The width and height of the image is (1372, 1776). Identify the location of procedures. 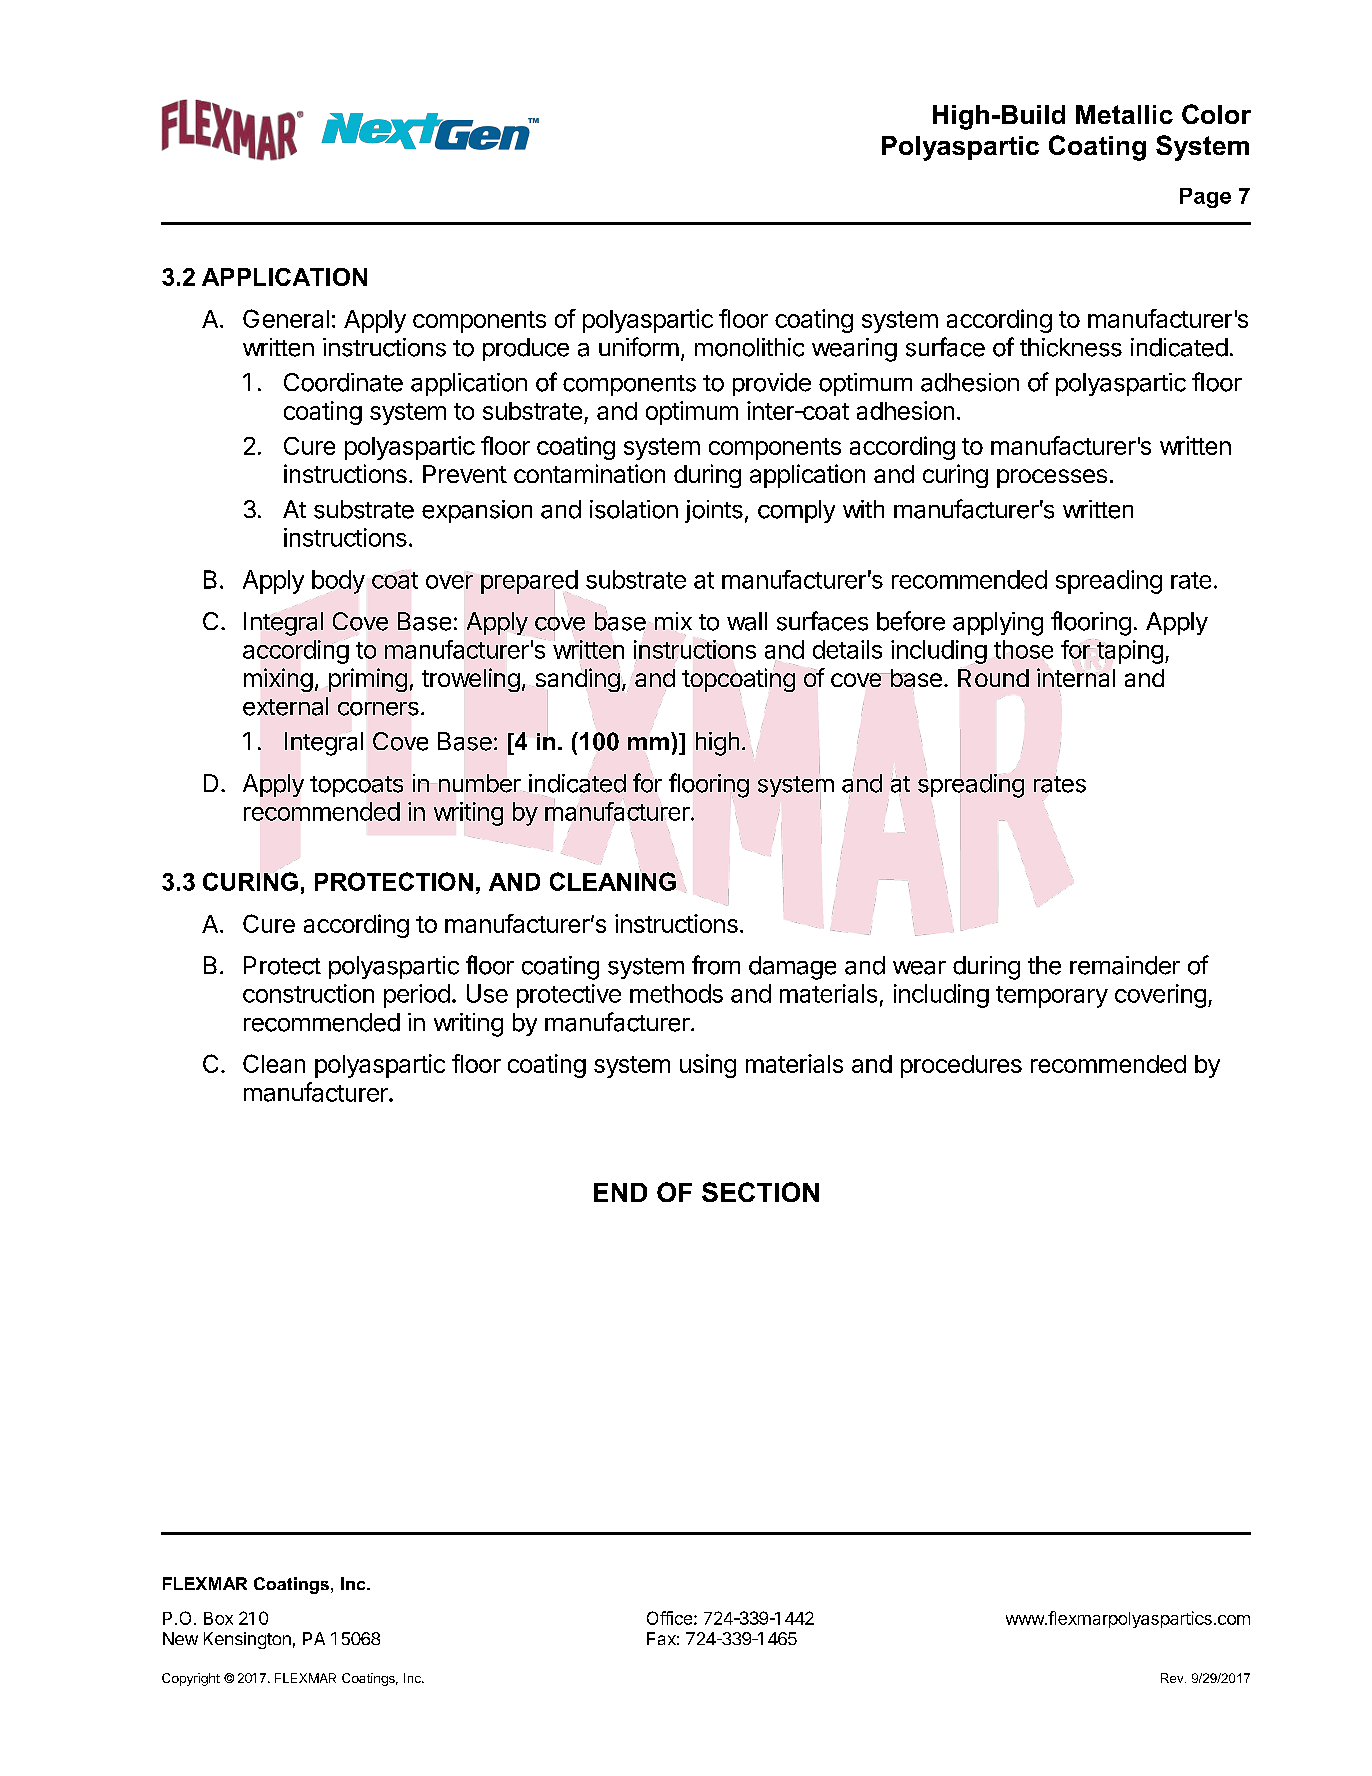
(961, 1066).
